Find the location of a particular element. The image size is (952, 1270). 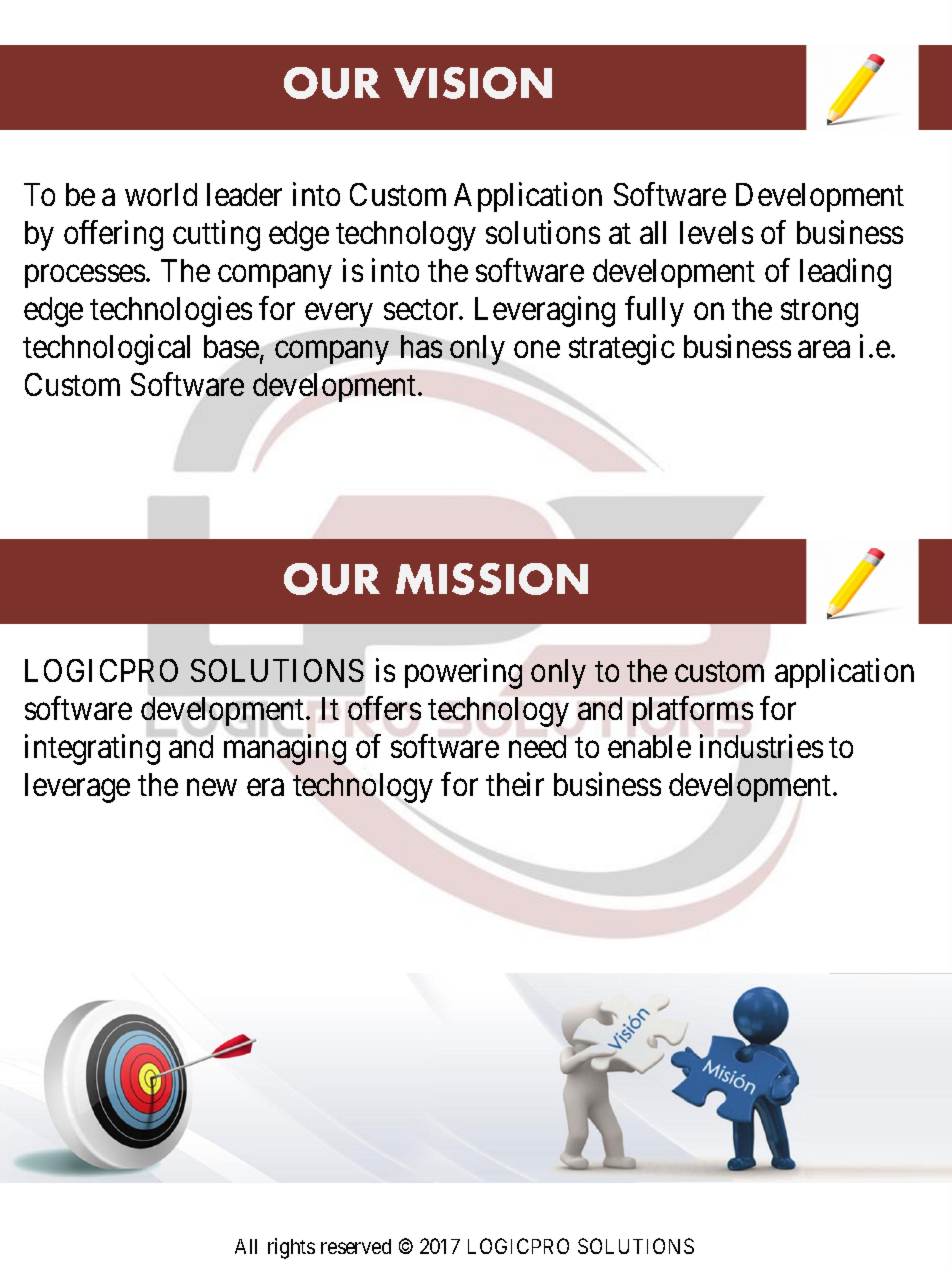

VISION is located at coordinates (473, 83).
